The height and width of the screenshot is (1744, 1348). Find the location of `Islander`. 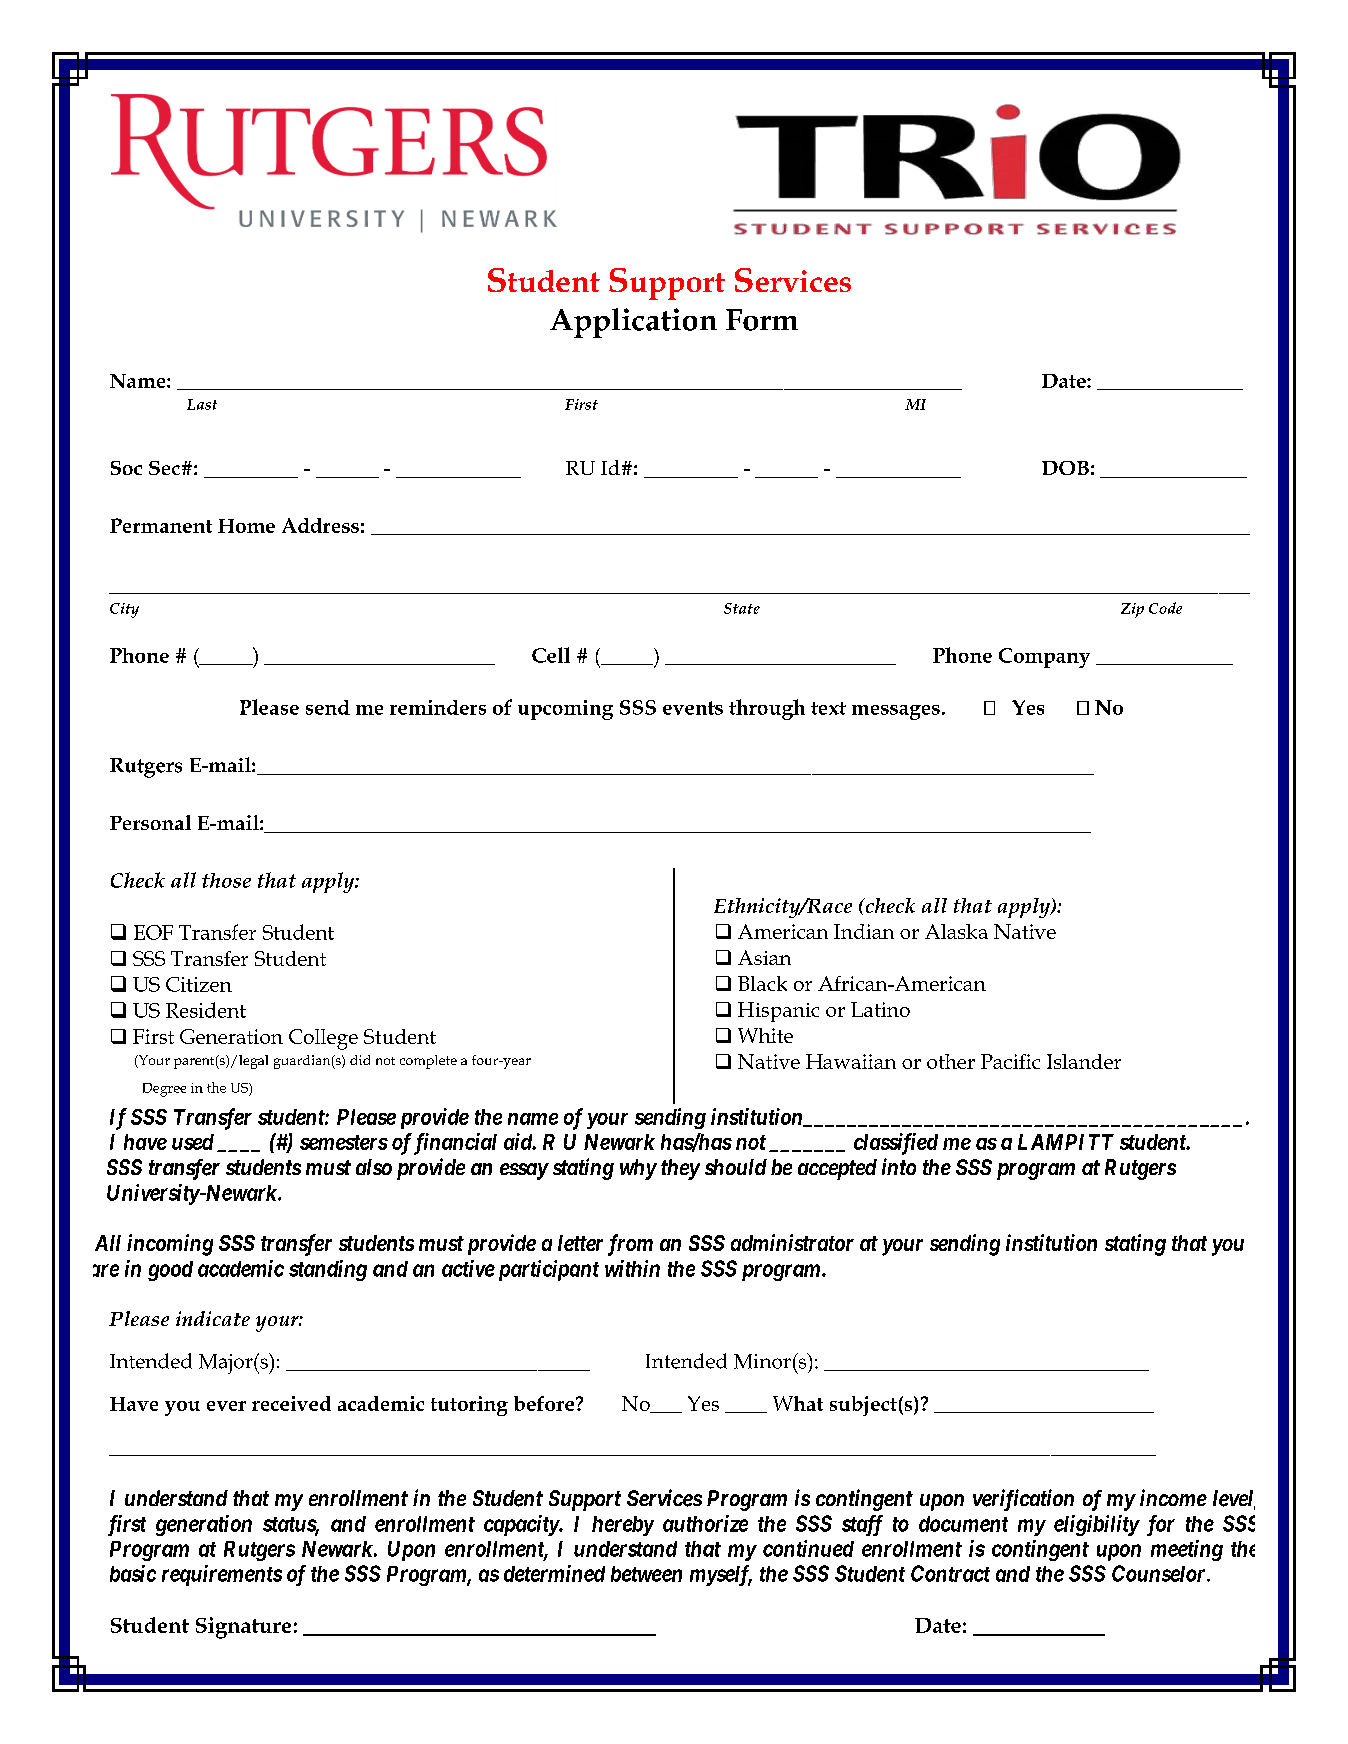

Islander is located at coordinates (1084, 1061).
